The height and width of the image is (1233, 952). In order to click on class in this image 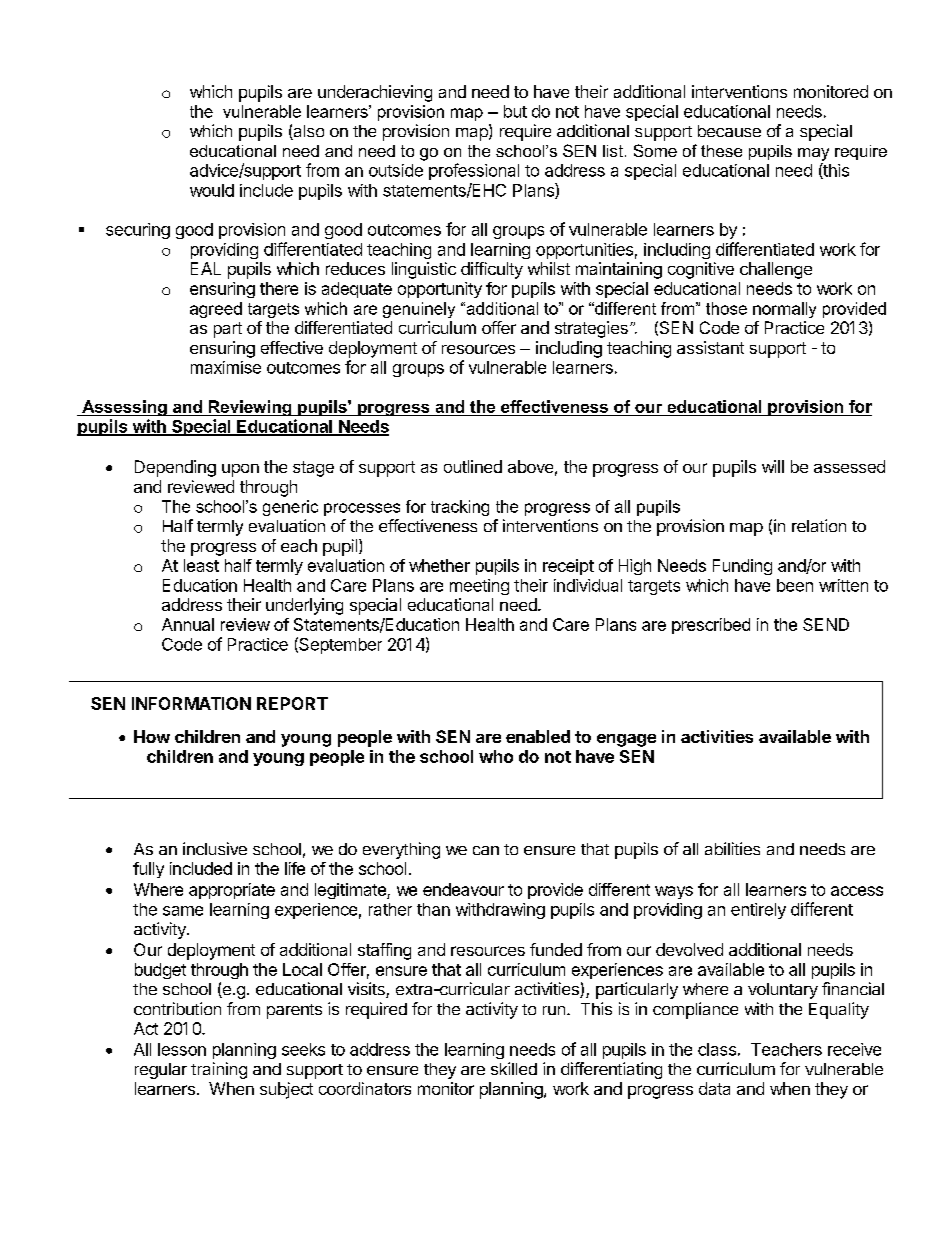, I will do `click(717, 1049)`.
